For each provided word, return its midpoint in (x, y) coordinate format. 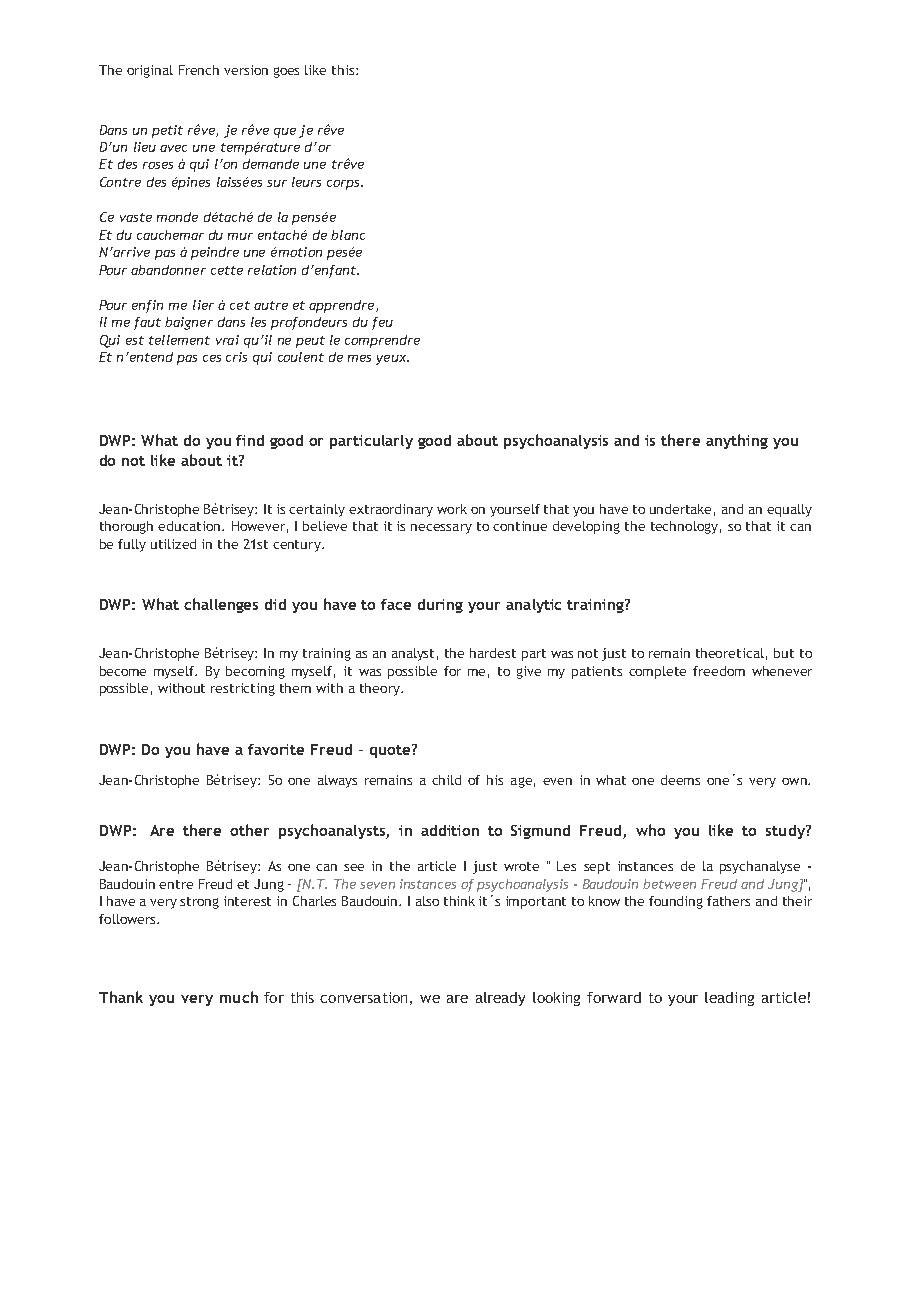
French (199, 70)
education (190, 526)
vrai (227, 340)
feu (382, 323)
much (239, 997)
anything (737, 441)
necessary (441, 529)
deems (680, 780)
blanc (348, 235)
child (446, 780)
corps (344, 185)
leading (729, 999)
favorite (276, 749)
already (500, 999)
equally (789, 510)
